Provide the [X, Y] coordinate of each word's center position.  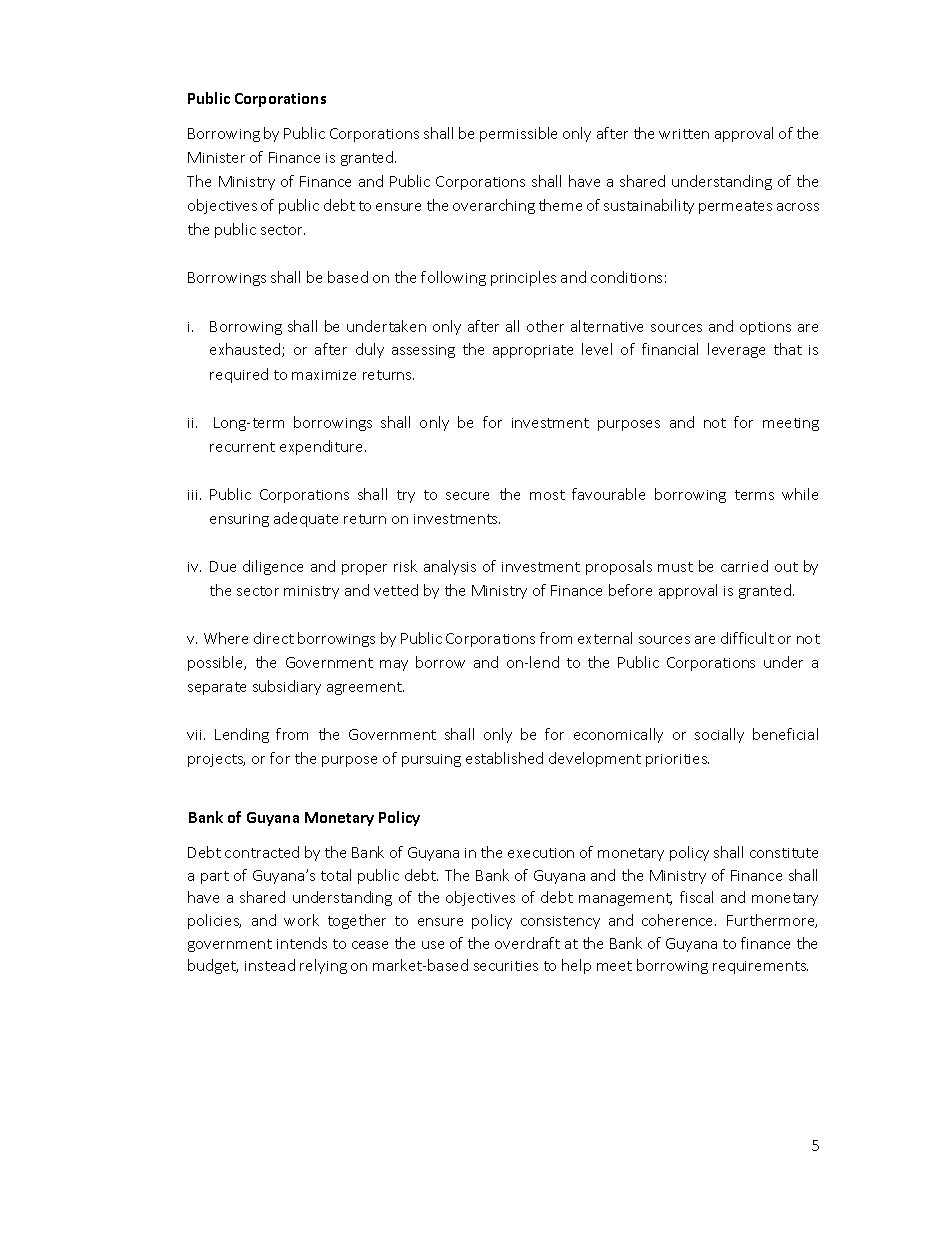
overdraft [527, 943]
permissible [518, 134]
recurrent [242, 447]
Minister [216, 157]
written [684, 134]
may [394, 665]
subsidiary [287, 687]
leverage [736, 350]
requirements [760, 967]
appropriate [533, 351]
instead [270, 965]
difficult [747, 638]
